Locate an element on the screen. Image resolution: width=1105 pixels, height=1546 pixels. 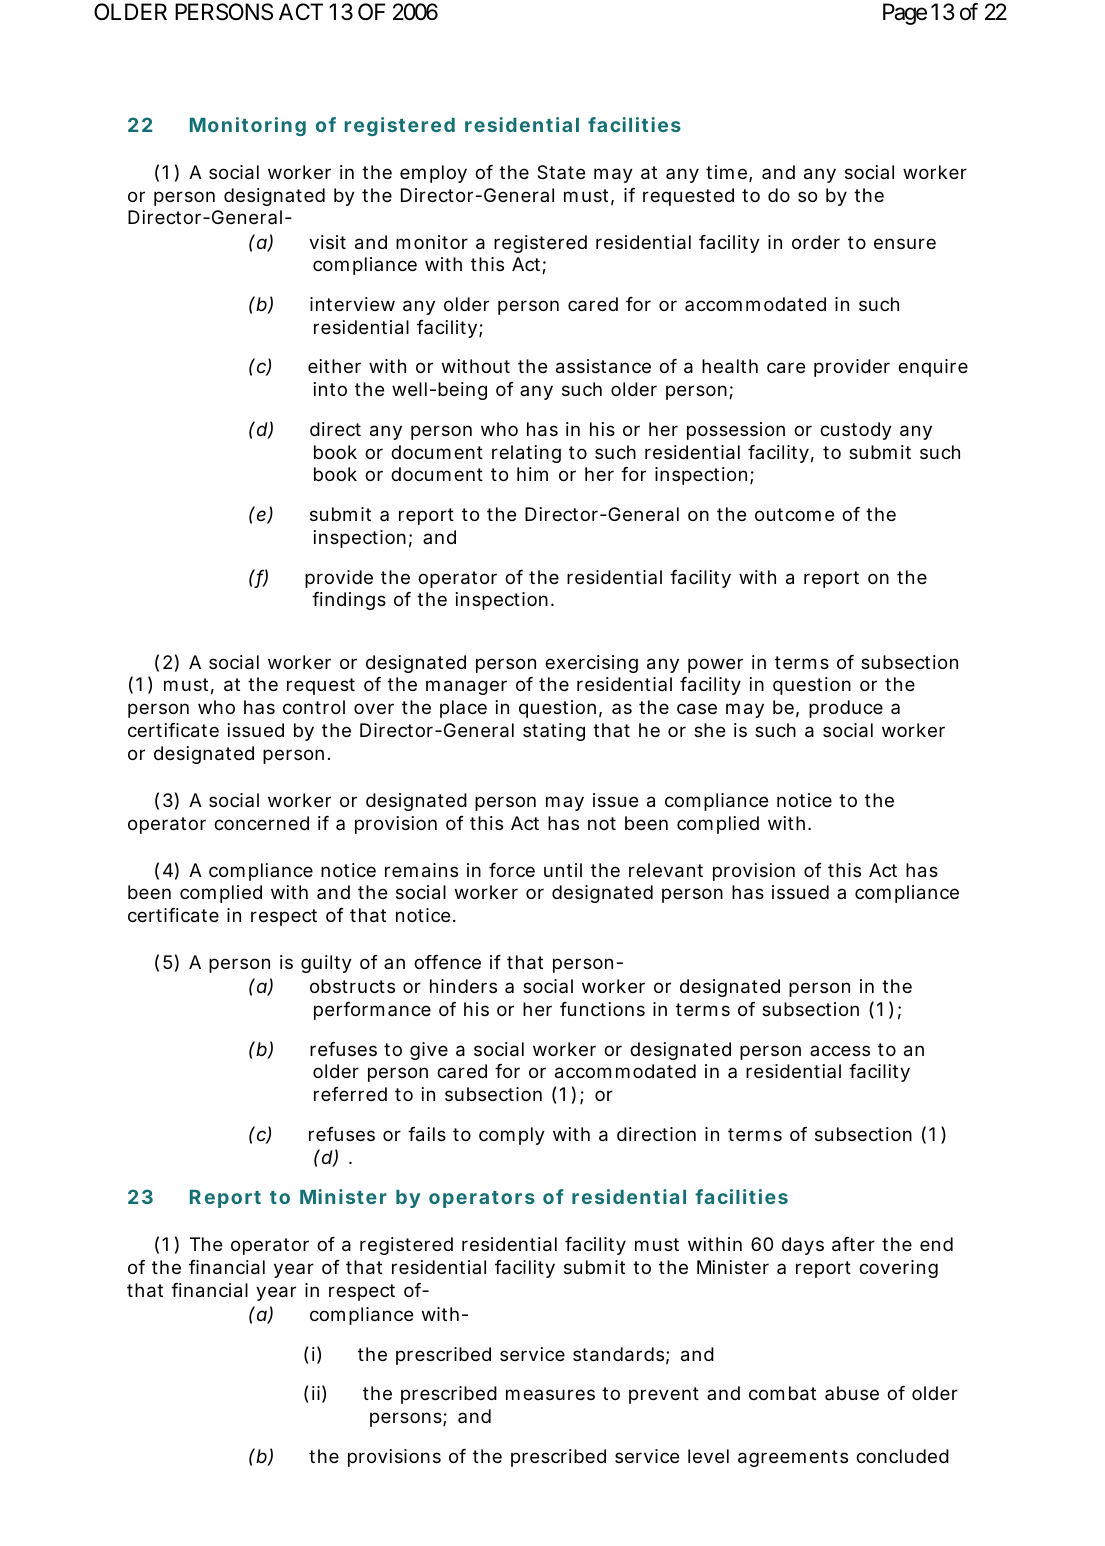
order is located at coordinates (816, 242).
